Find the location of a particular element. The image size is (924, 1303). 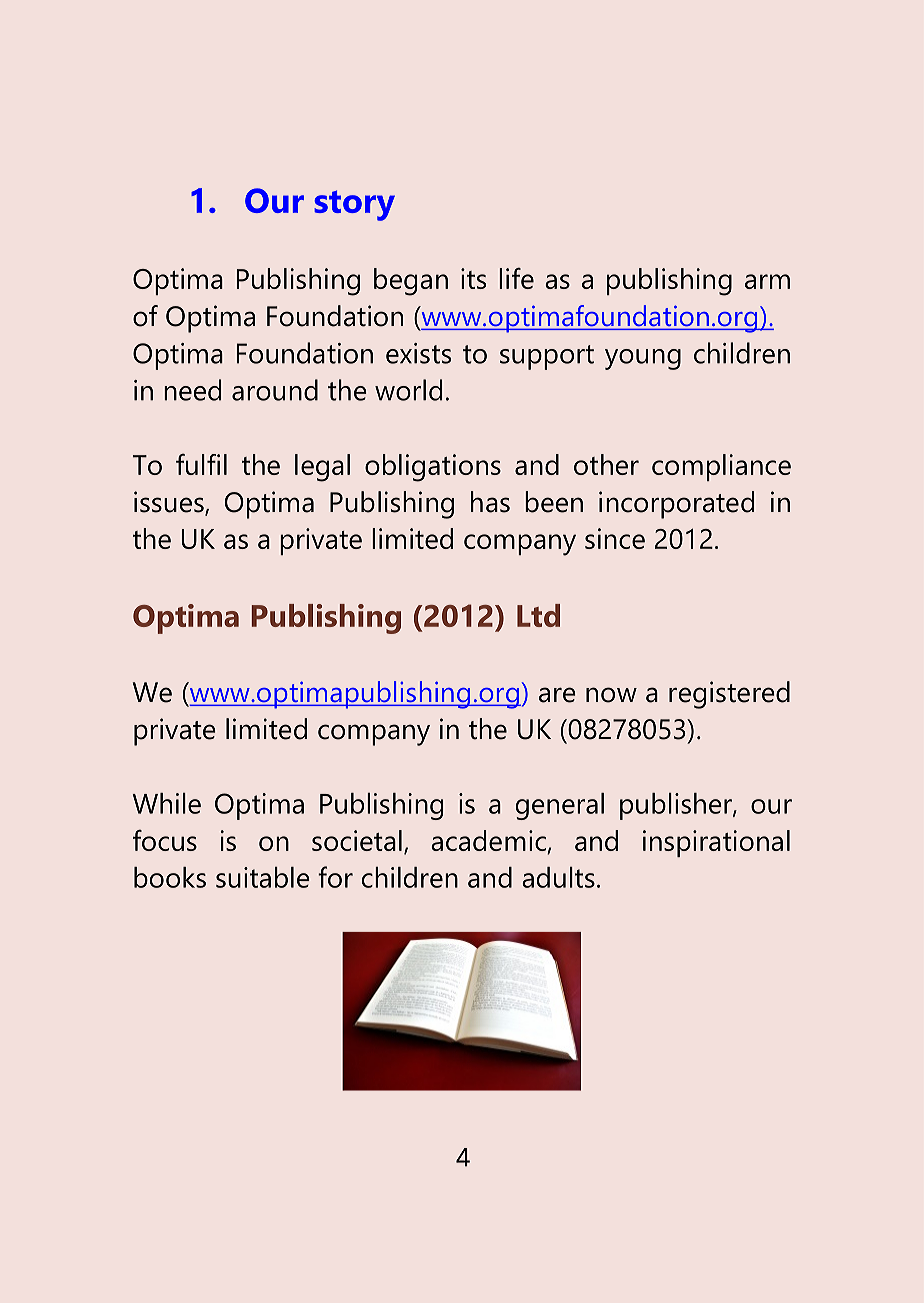

its is located at coordinates (473, 278).
